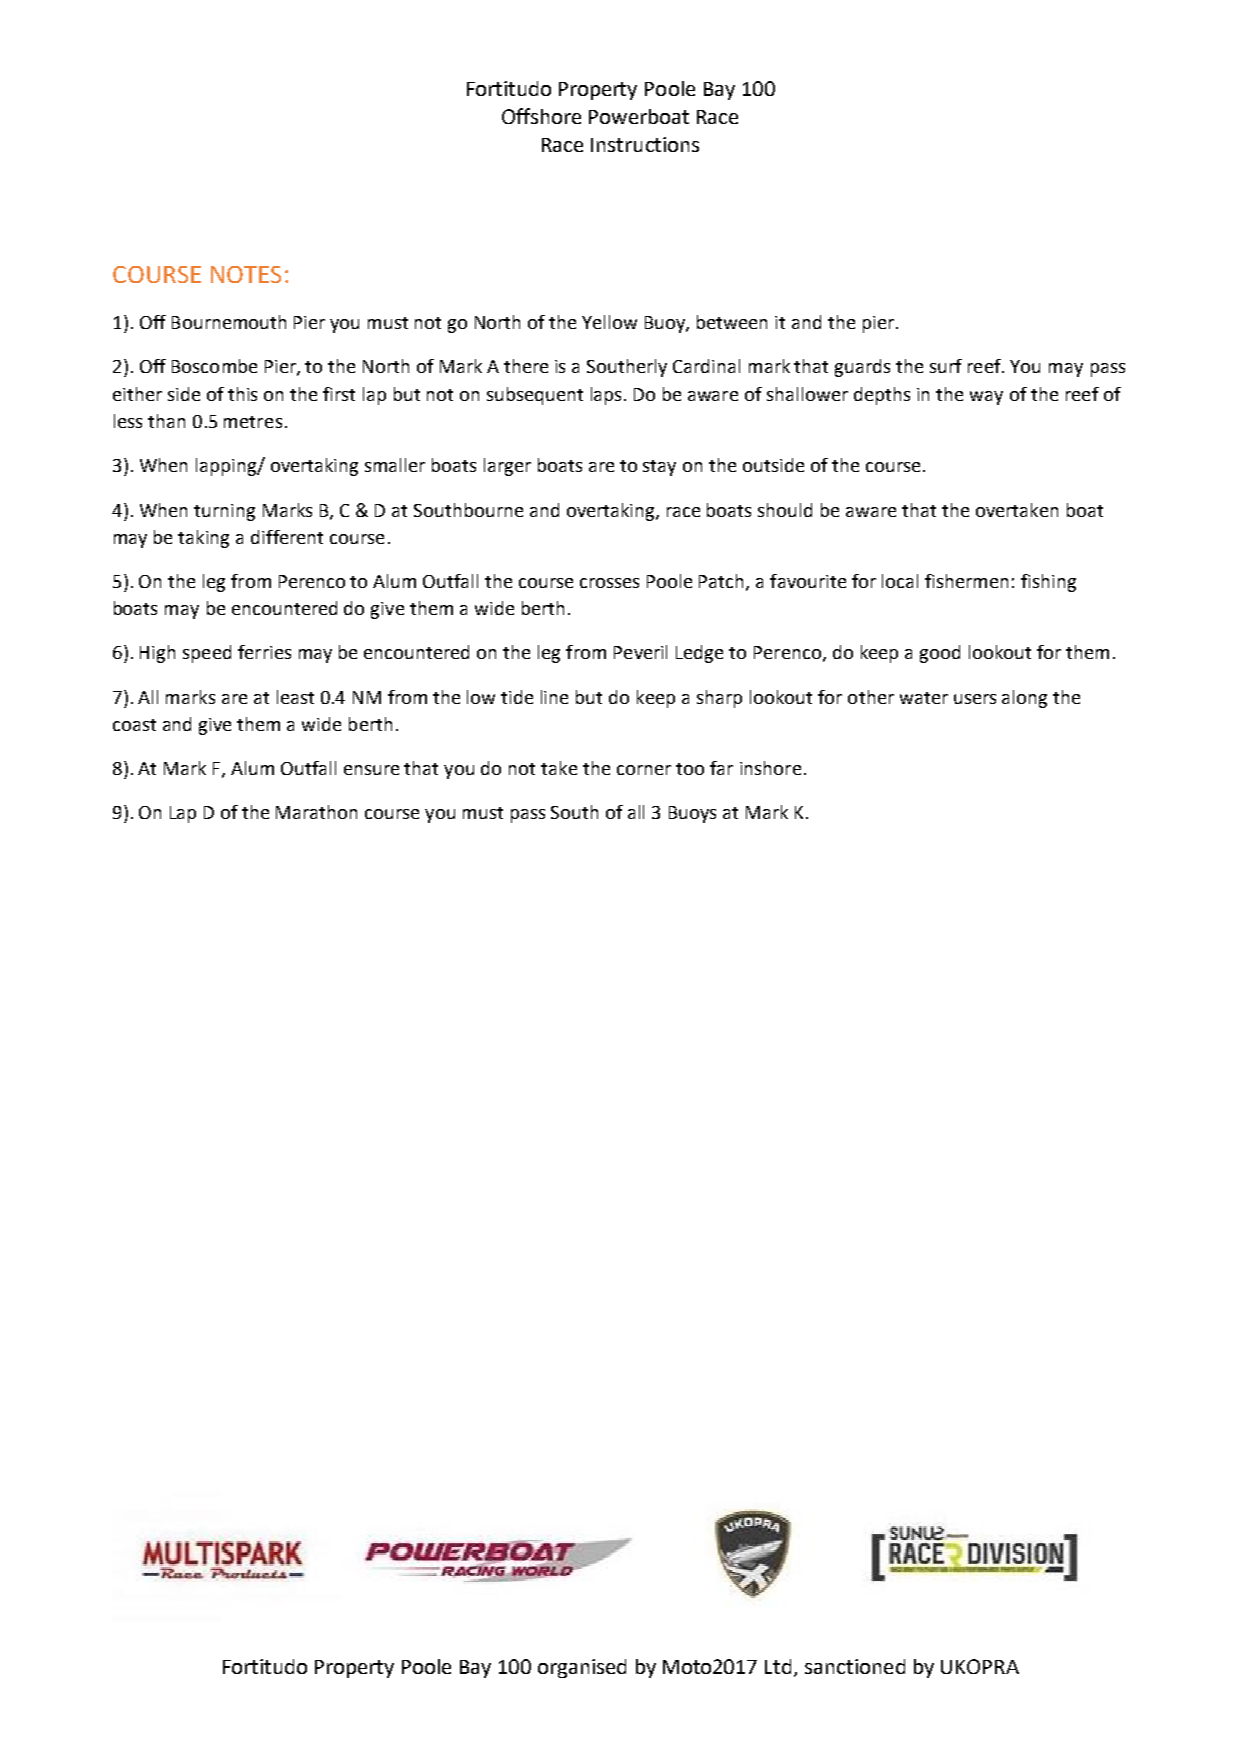 This page has width=1240, height=1754. I want to click on Ltd, so click(778, 1666).
